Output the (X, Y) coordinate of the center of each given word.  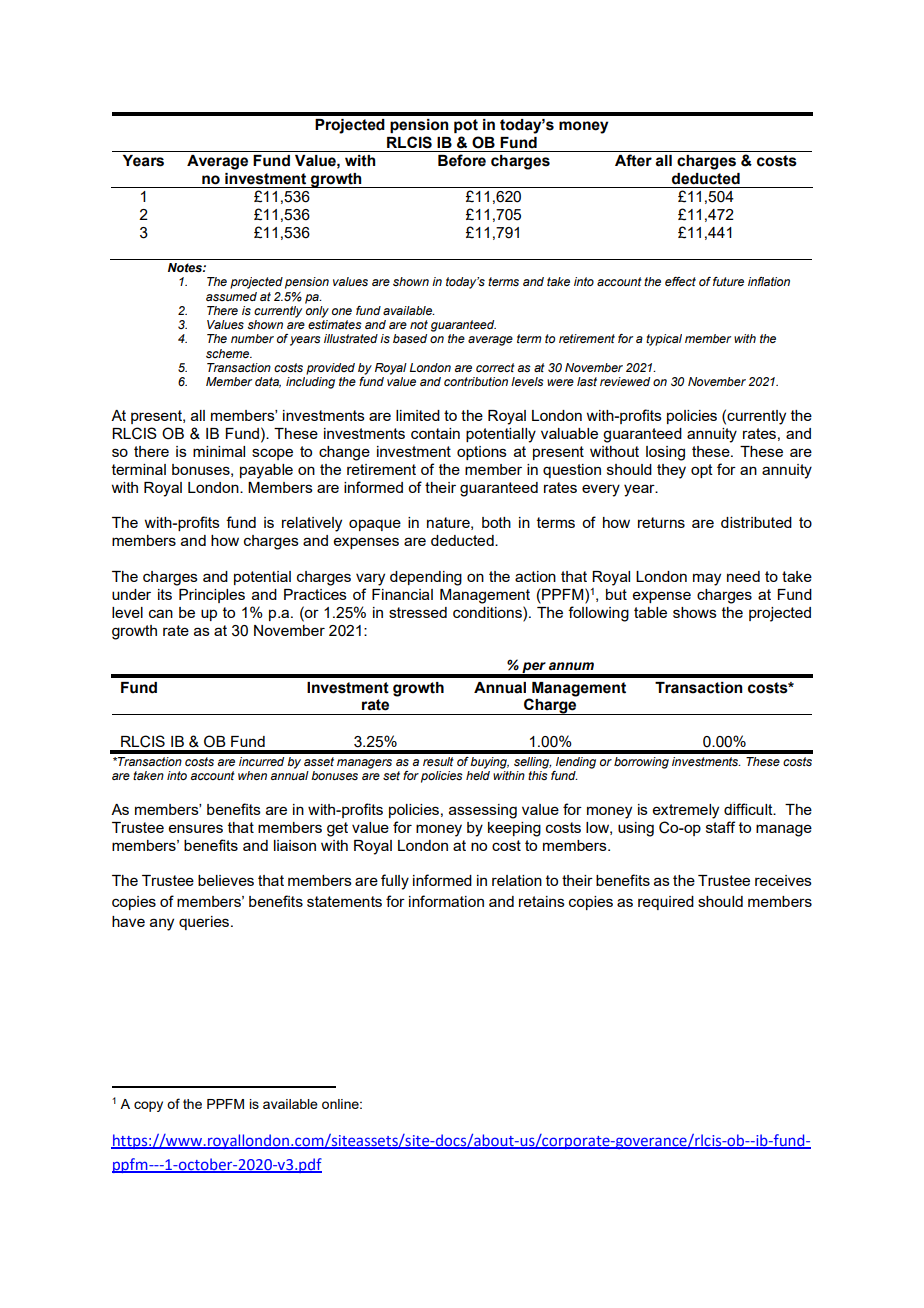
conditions (488, 612)
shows (695, 612)
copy (148, 1106)
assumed (231, 296)
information (446, 901)
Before (462, 160)
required (666, 903)
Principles (212, 596)
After (633, 160)
